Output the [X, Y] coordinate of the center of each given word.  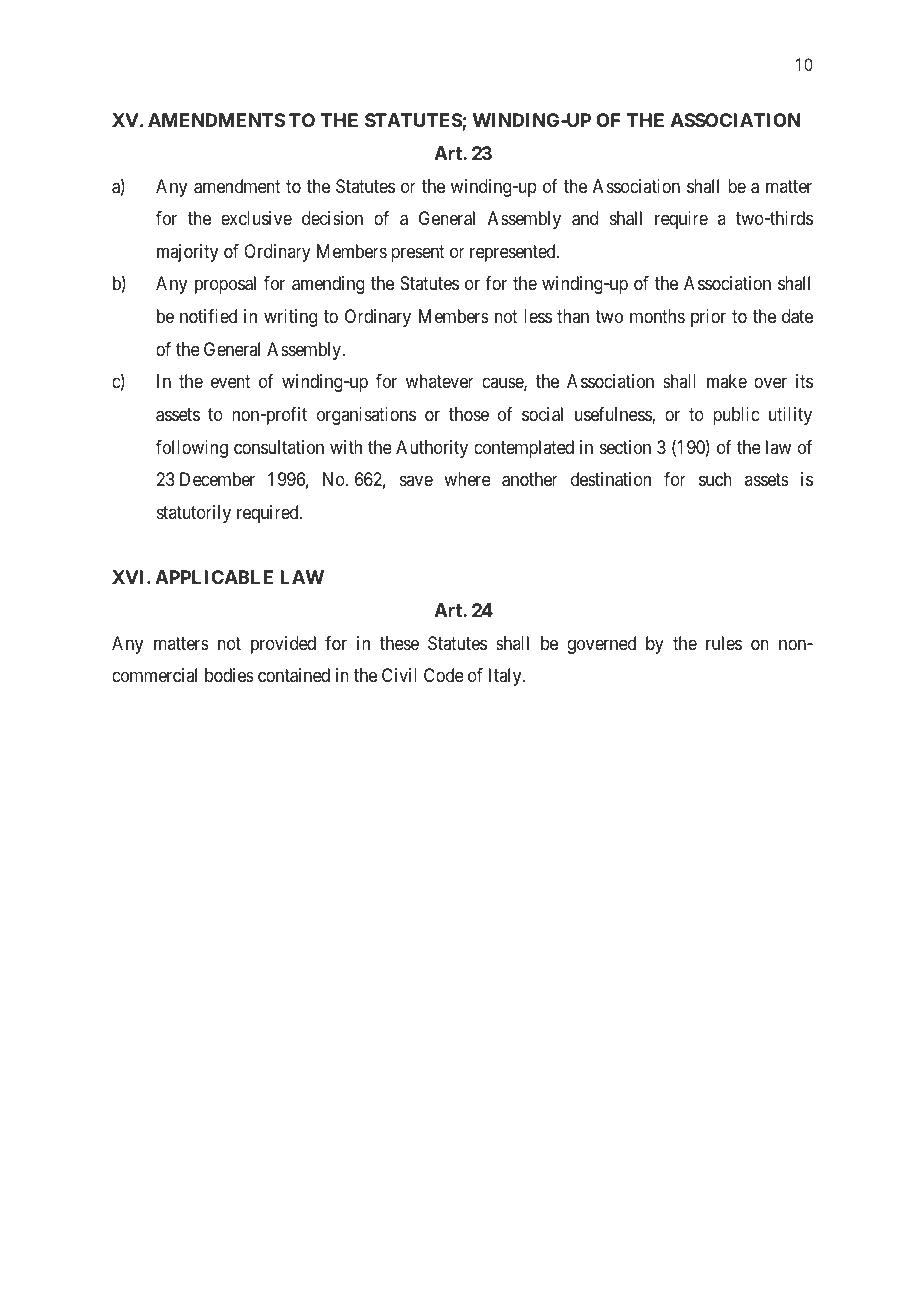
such [715, 479]
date [797, 316]
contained [294, 675]
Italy [506, 677]
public [736, 416]
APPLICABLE [214, 577]
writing [290, 318]
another [530, 479]
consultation [279, 447]
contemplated [524, 449]
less [538, 316]
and [585, 218]
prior [708, 318]
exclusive [256, 218]
